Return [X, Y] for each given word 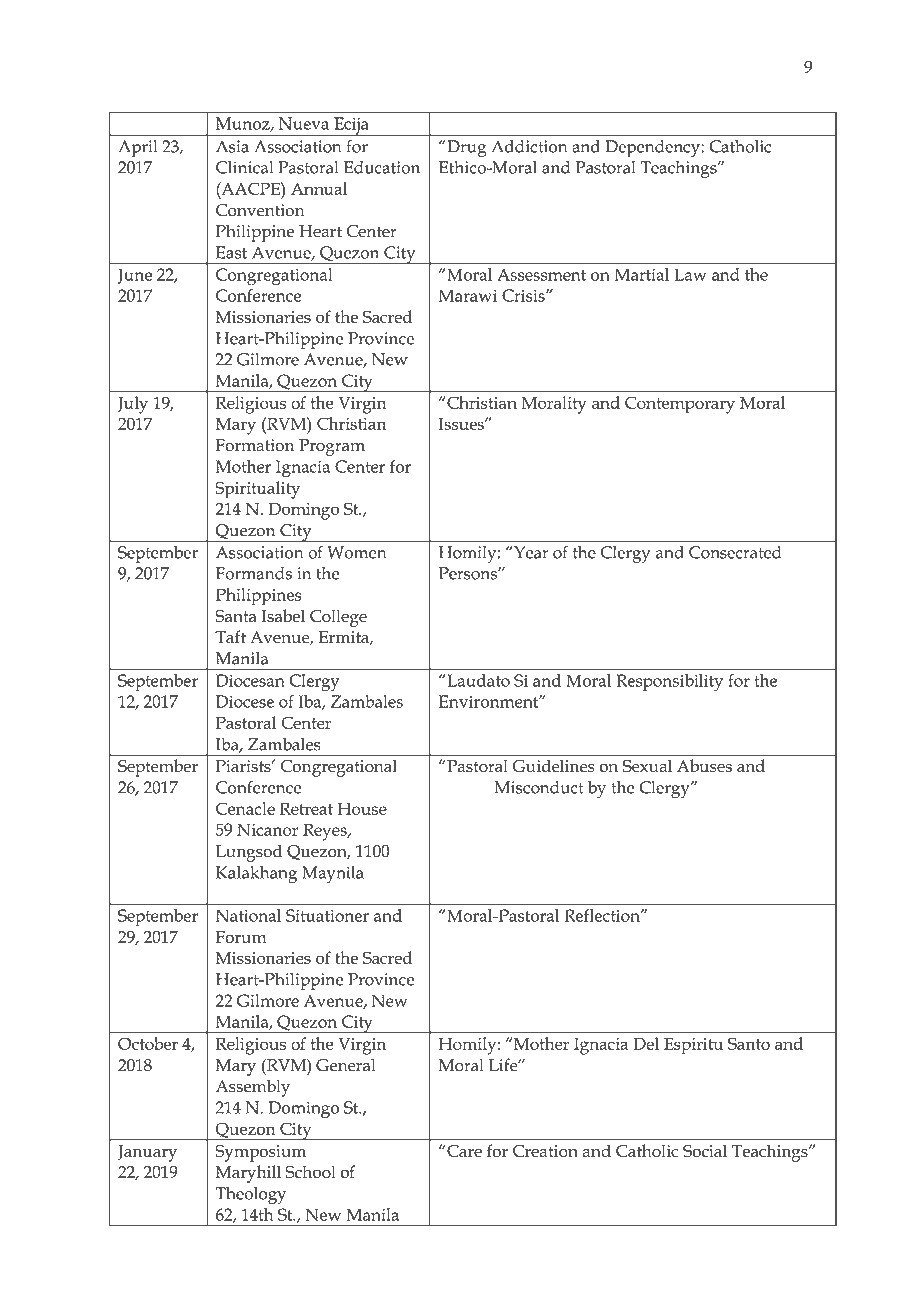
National [248, 915]
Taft [230, 637]
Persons [469, 573]
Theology [250, 1195]
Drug [466, 148]
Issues [462, 423]
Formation [255, 445]
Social [705, 1150]
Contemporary [680, 405]
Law [690, 274]
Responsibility [669, 683]
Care [464, 1151]
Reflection [603, 915]
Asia [232, 146]
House [362, 808]
